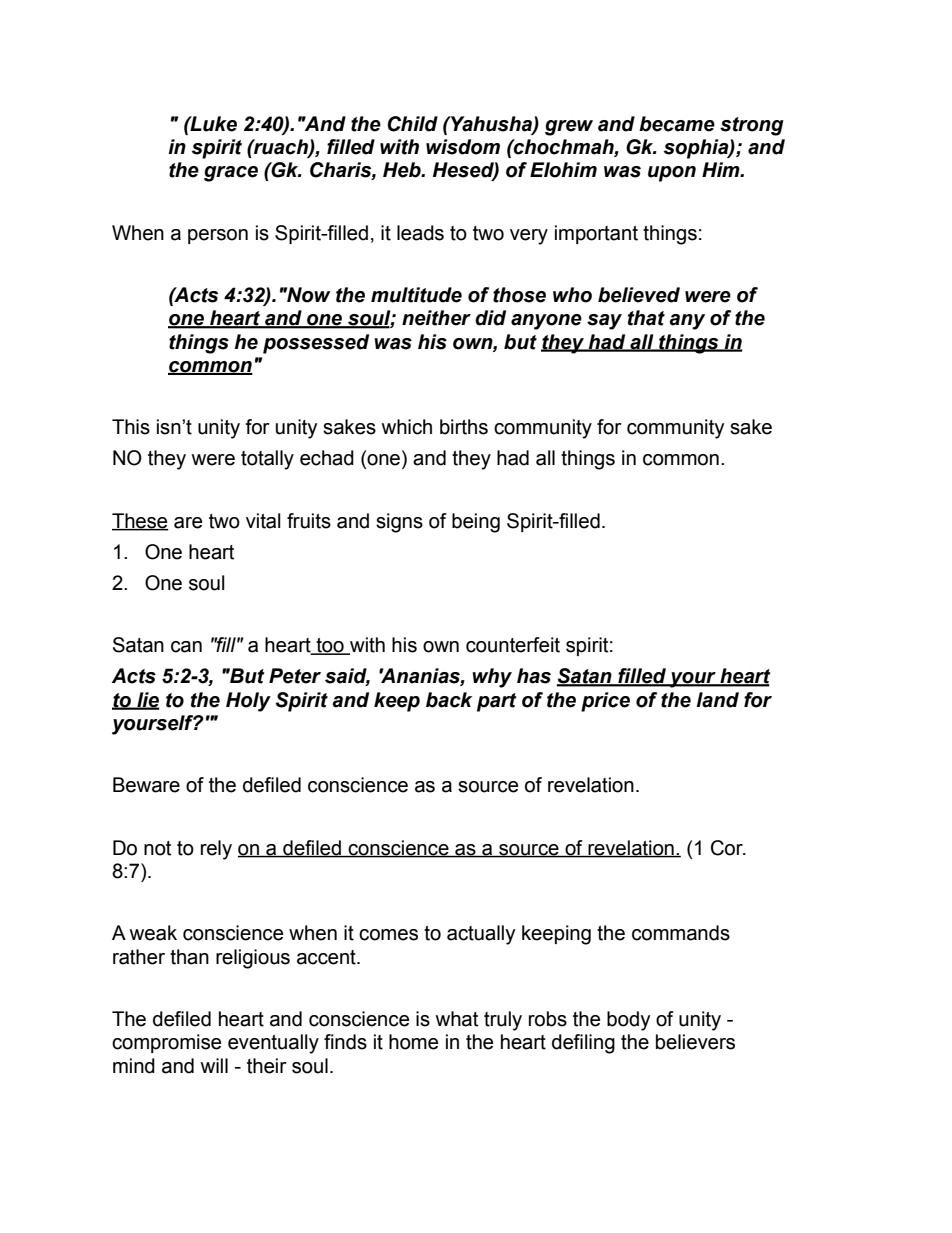  Describe the element at coordinates (216, 850) in the screenshot. I see `rely` at that location.
